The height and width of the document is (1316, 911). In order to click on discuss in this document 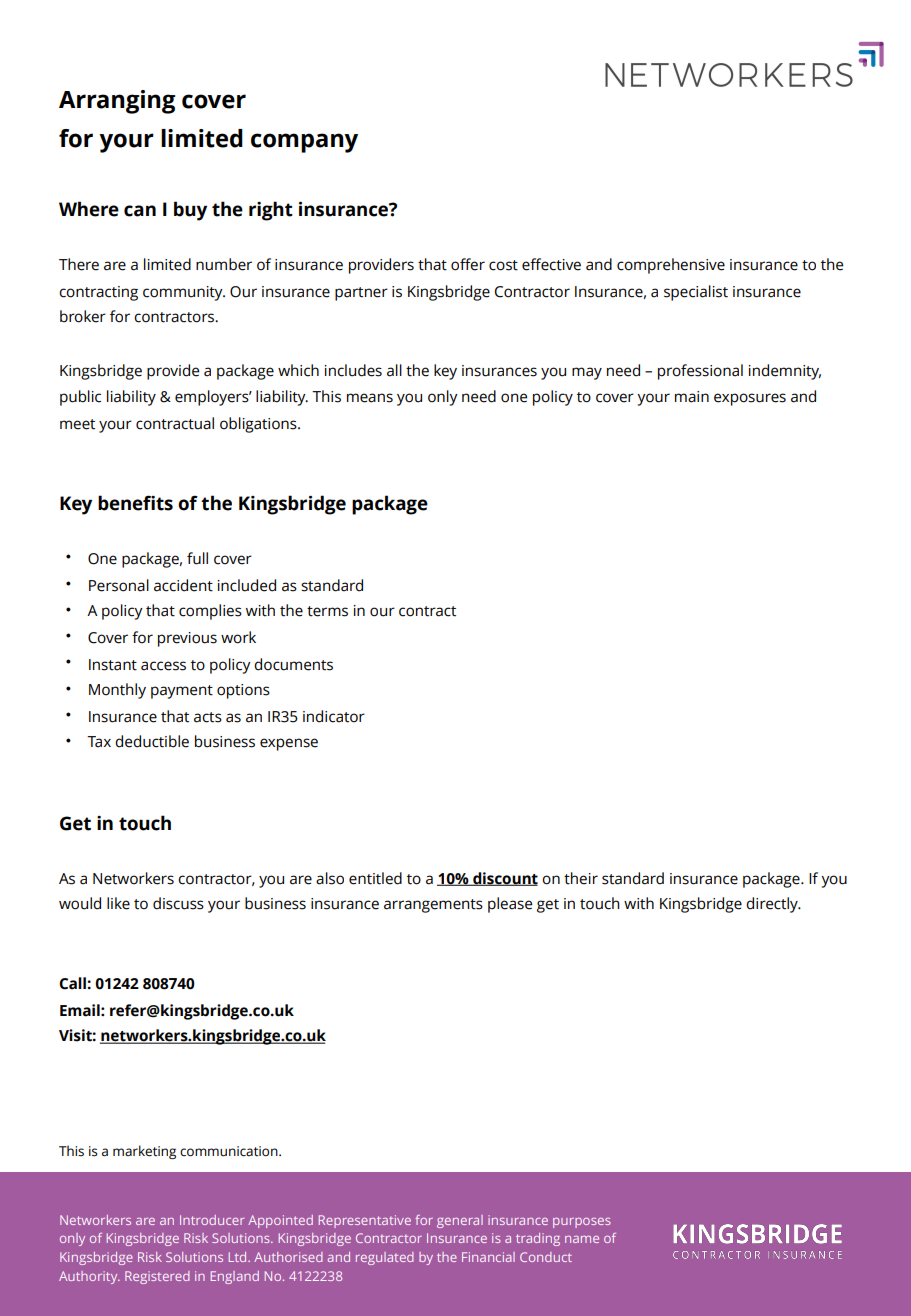, I will do `click(178, 903)`.
